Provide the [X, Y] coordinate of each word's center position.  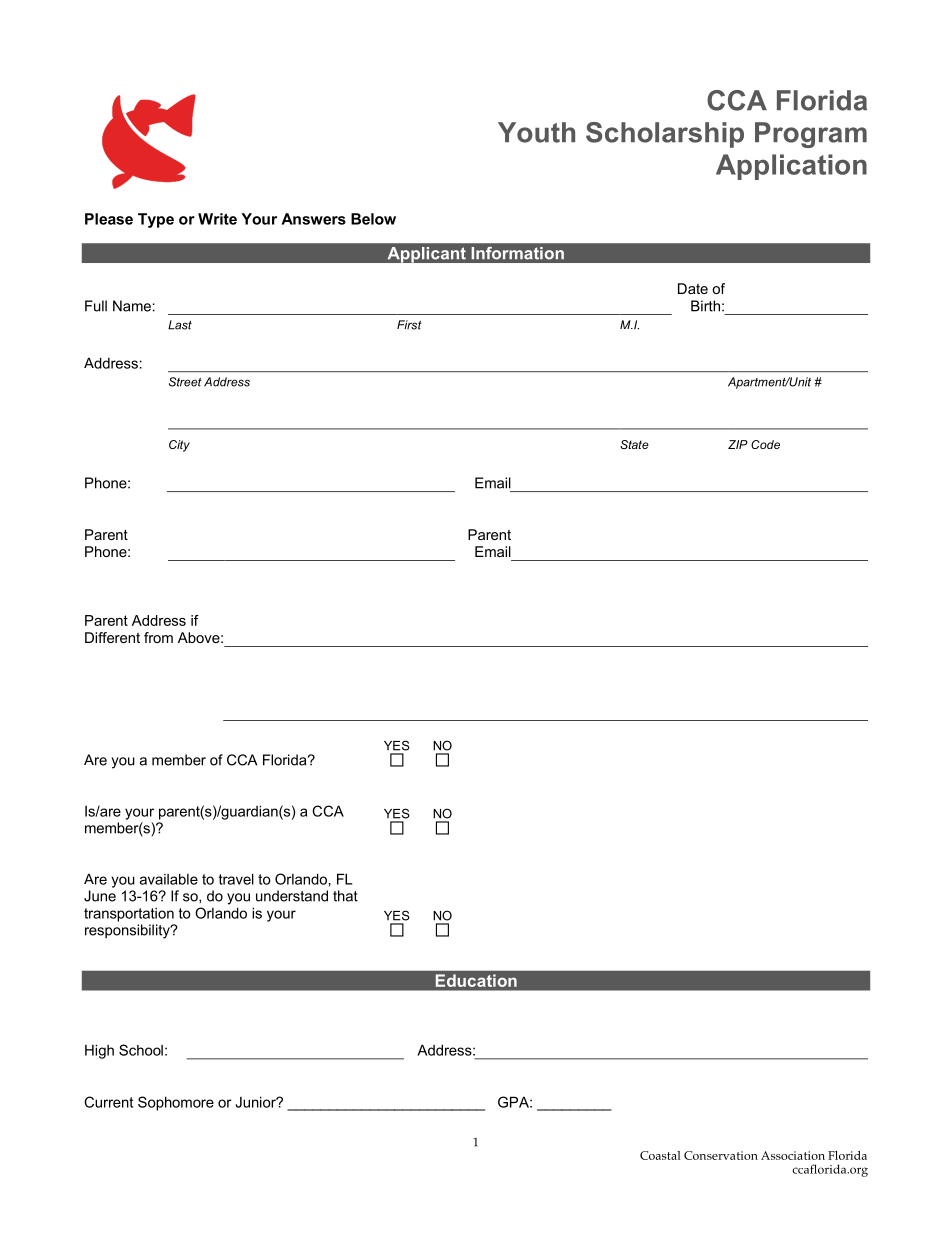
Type [156, 220]
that [345, 896]
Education [476, 980]
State [634, 444]
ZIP [738, 444]
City [179, 446]
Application [791, 167]
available [169, 879]
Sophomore [176, 1103]
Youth [536, 132]
